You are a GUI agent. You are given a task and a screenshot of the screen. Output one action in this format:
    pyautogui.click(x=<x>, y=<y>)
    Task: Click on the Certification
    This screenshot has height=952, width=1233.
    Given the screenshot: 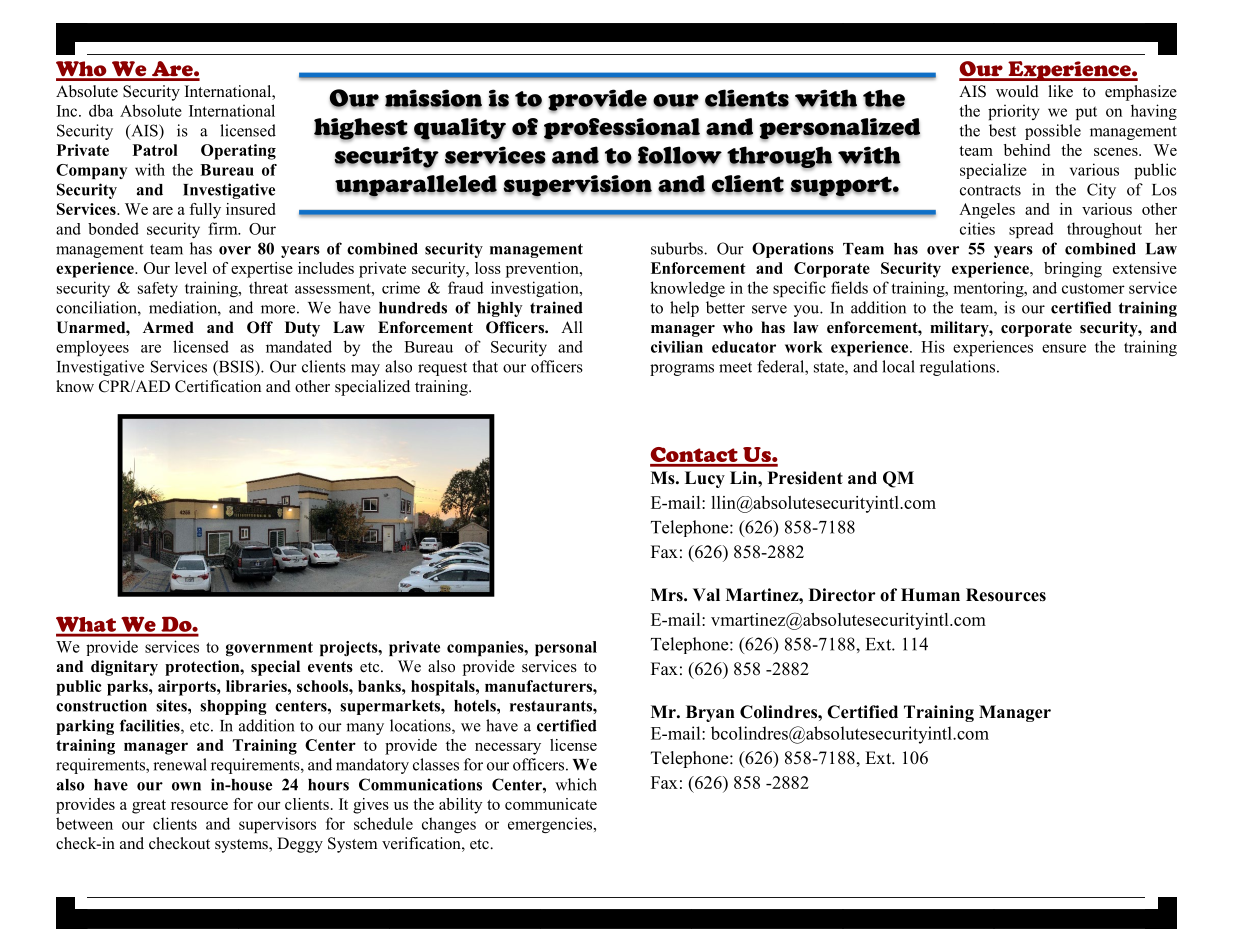 What is the action you would take?
    pyautogui.click(x=218, y=386)
